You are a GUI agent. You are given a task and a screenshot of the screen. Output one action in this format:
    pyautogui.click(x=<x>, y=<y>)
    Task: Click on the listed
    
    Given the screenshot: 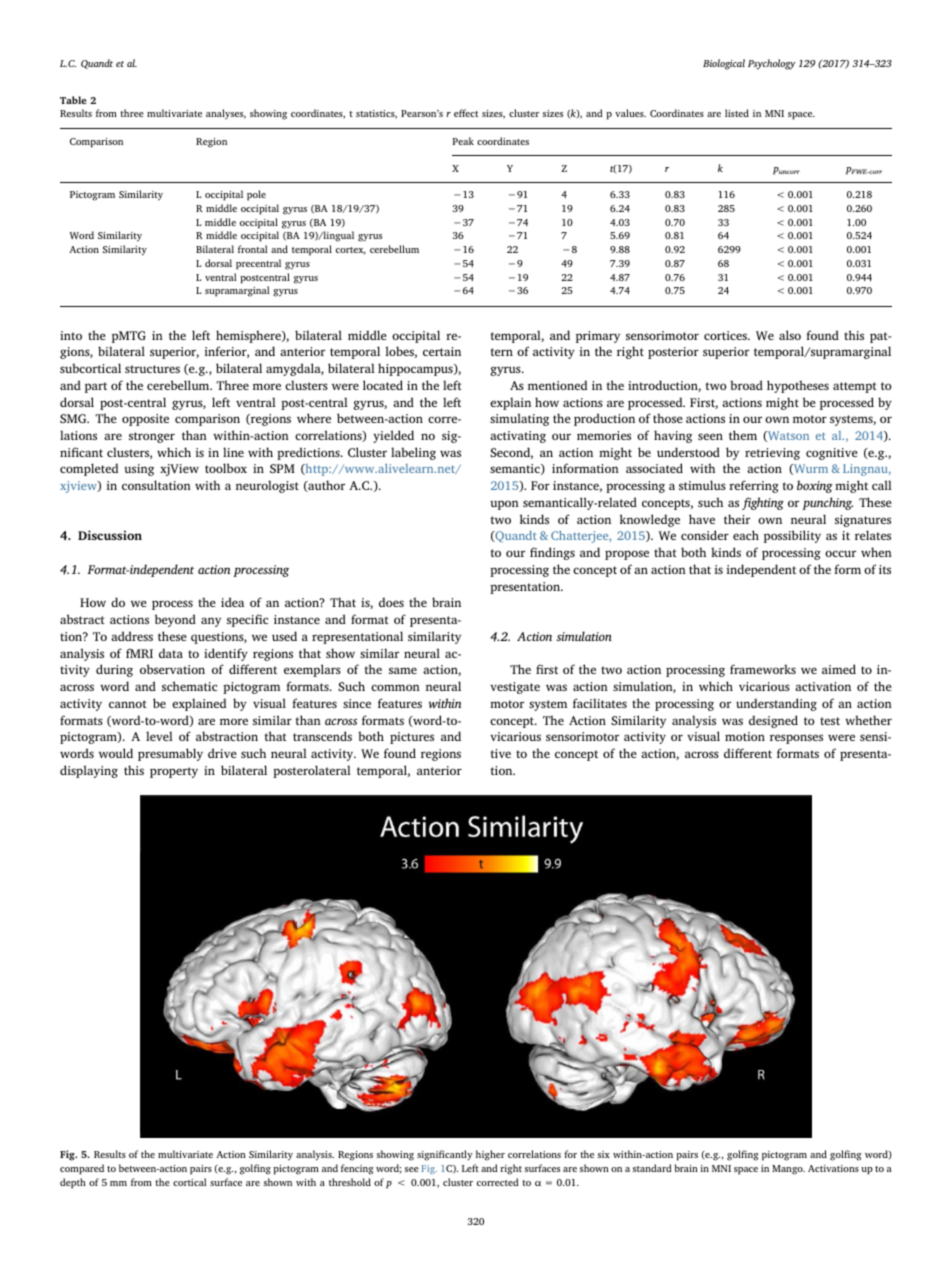 What is the action you would take?
    pyautogui.click(x=737, y=113)
